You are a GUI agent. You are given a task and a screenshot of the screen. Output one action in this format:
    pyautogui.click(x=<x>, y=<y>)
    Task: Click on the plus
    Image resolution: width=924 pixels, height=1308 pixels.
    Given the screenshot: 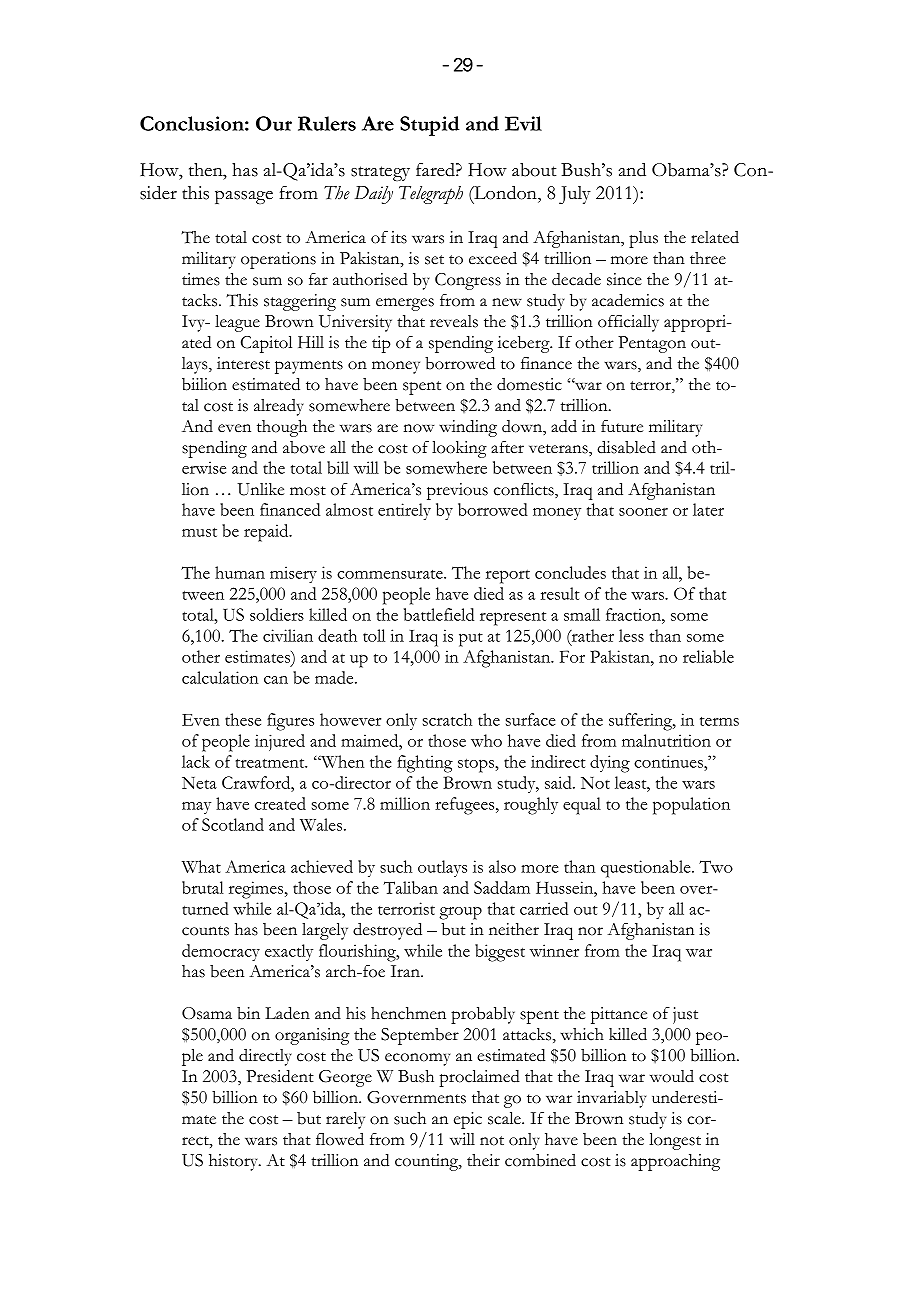 What is the action you would take?
    pyautogui.click(x=643, y=239)
